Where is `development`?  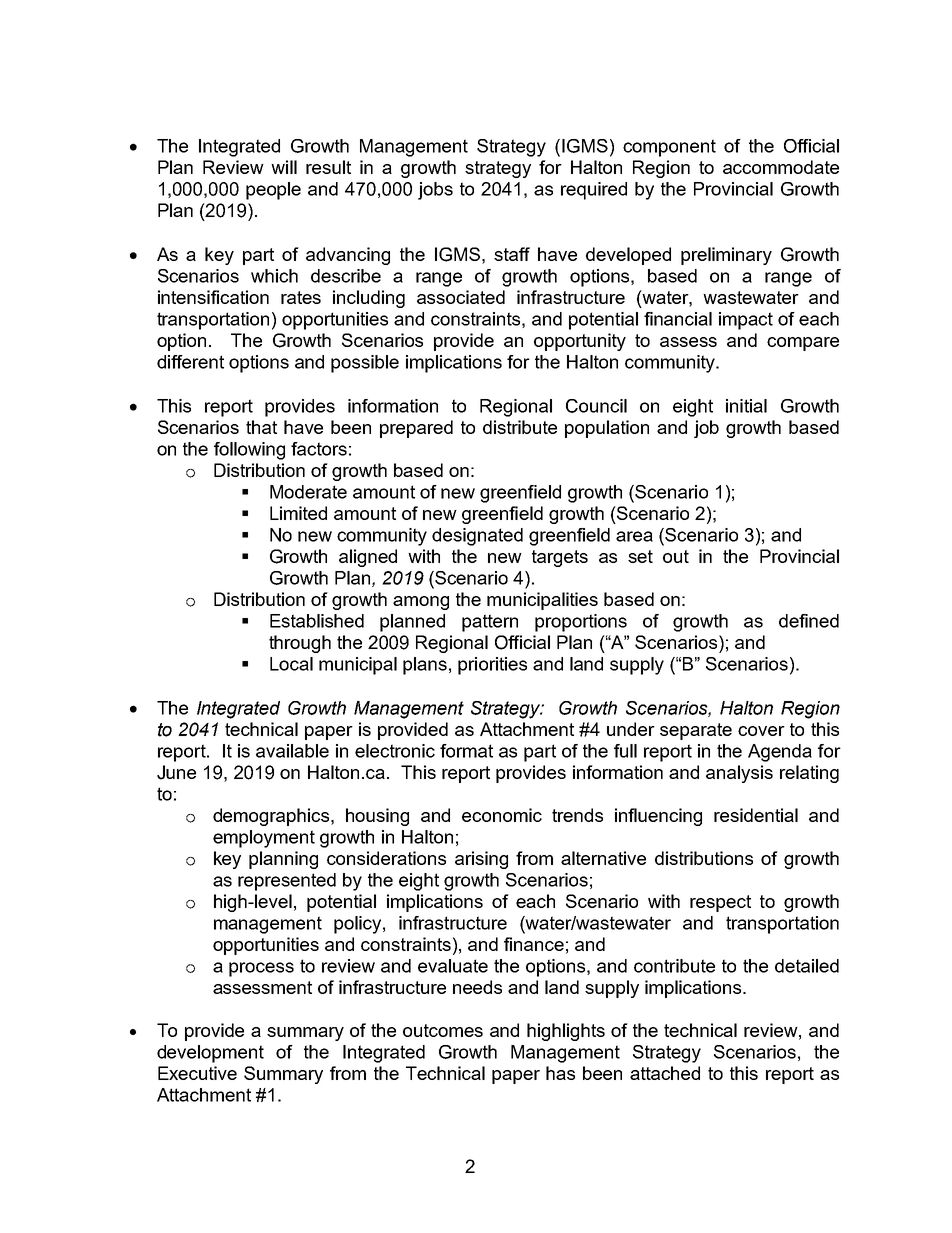
development is located at coordinates (210, 1054).
